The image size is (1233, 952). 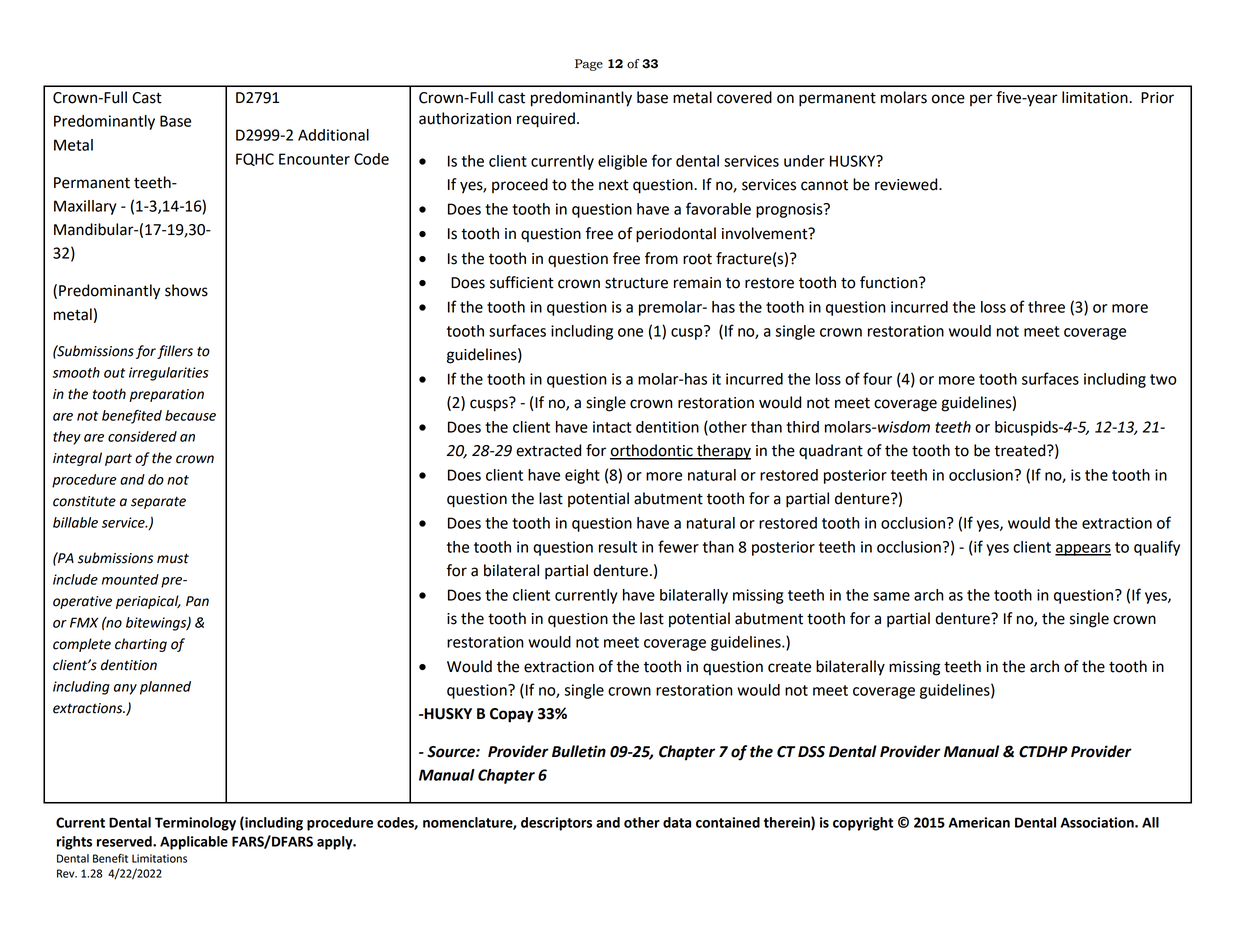 What do you see at coordinates (556, 824) in the screenshot?
I see `descriptors` at bounding box center [556, 824].
